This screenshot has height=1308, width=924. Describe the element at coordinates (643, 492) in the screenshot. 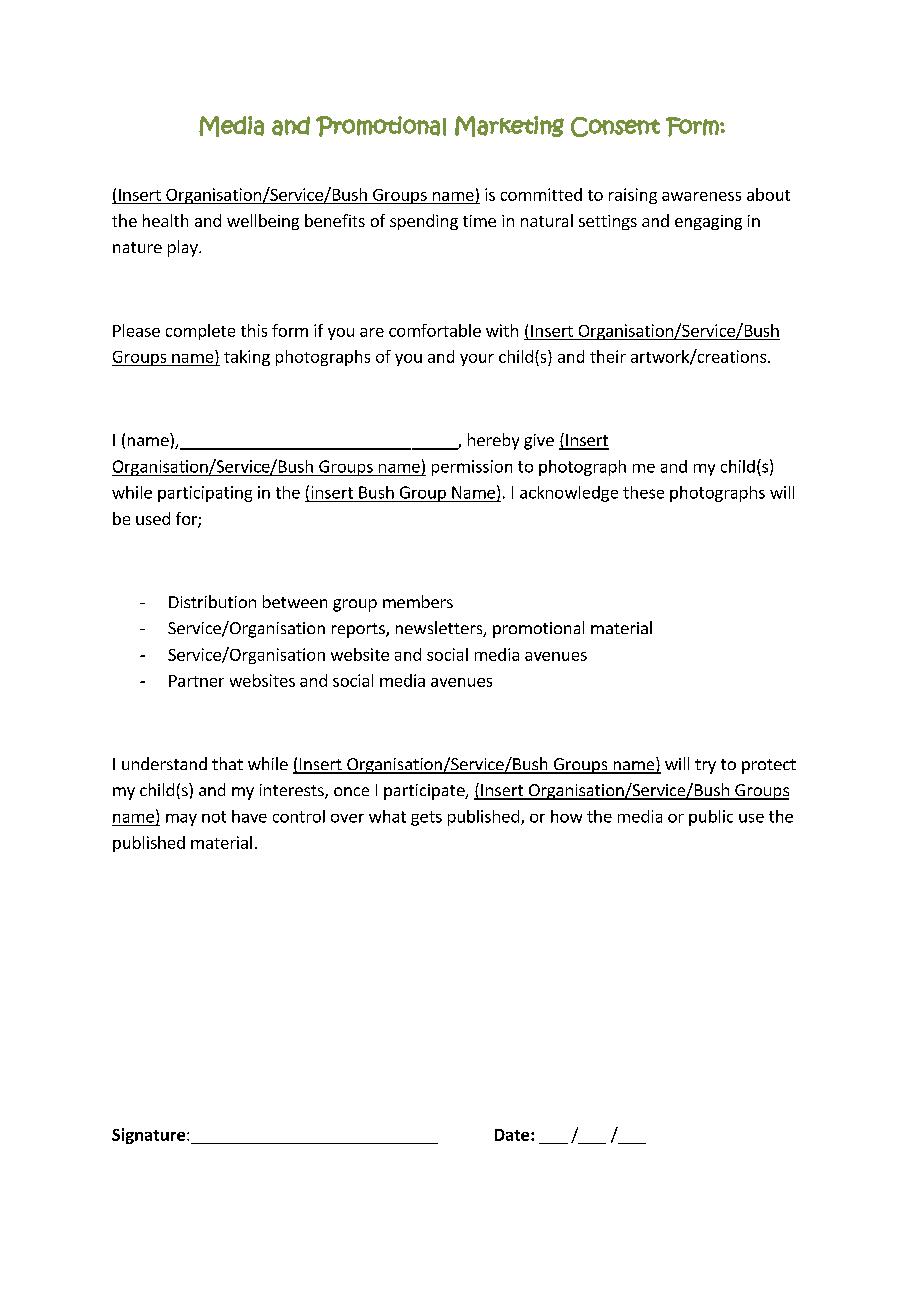

I see `these` at that location.
